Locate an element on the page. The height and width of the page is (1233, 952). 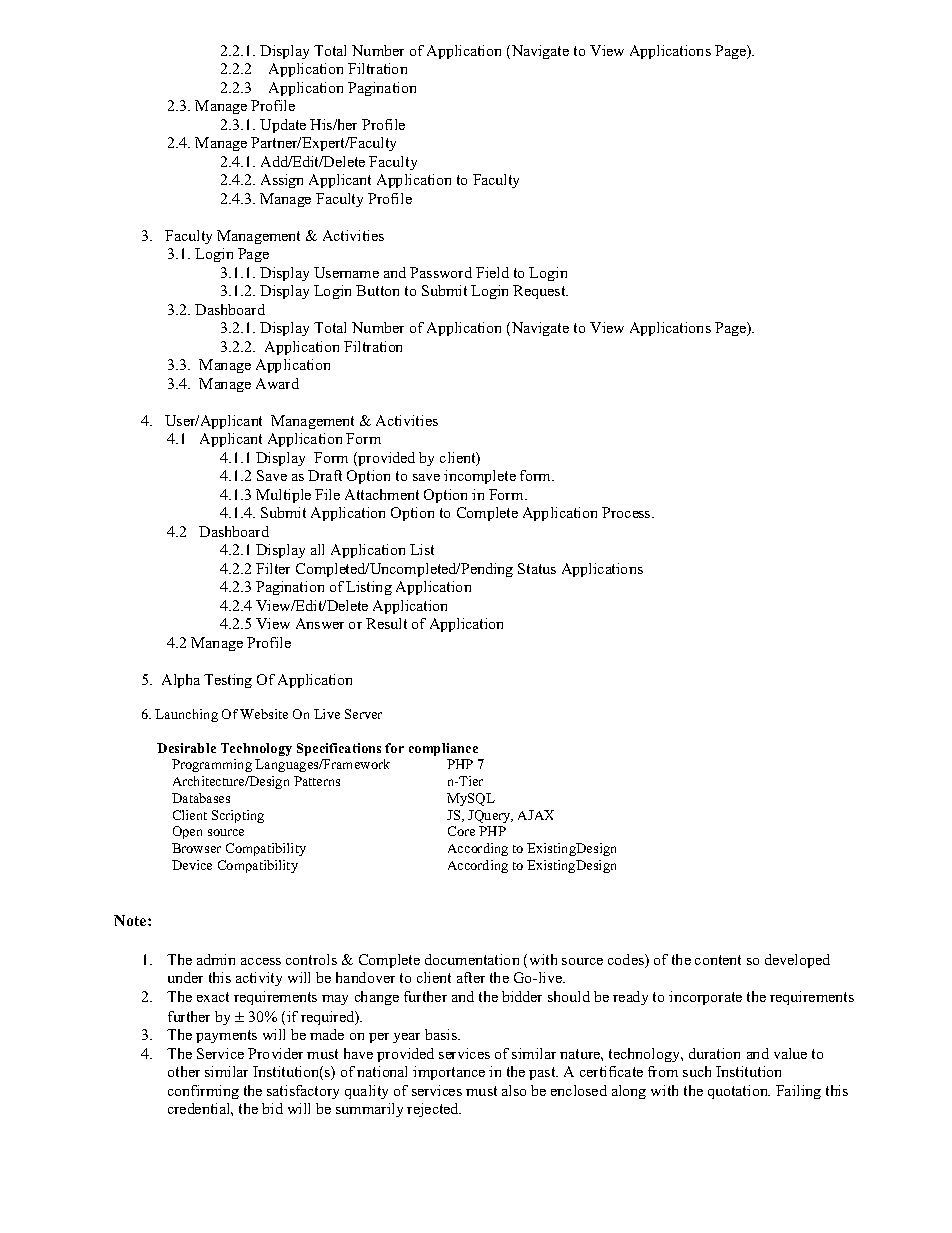
Request is located at coordinates (540, 292).
